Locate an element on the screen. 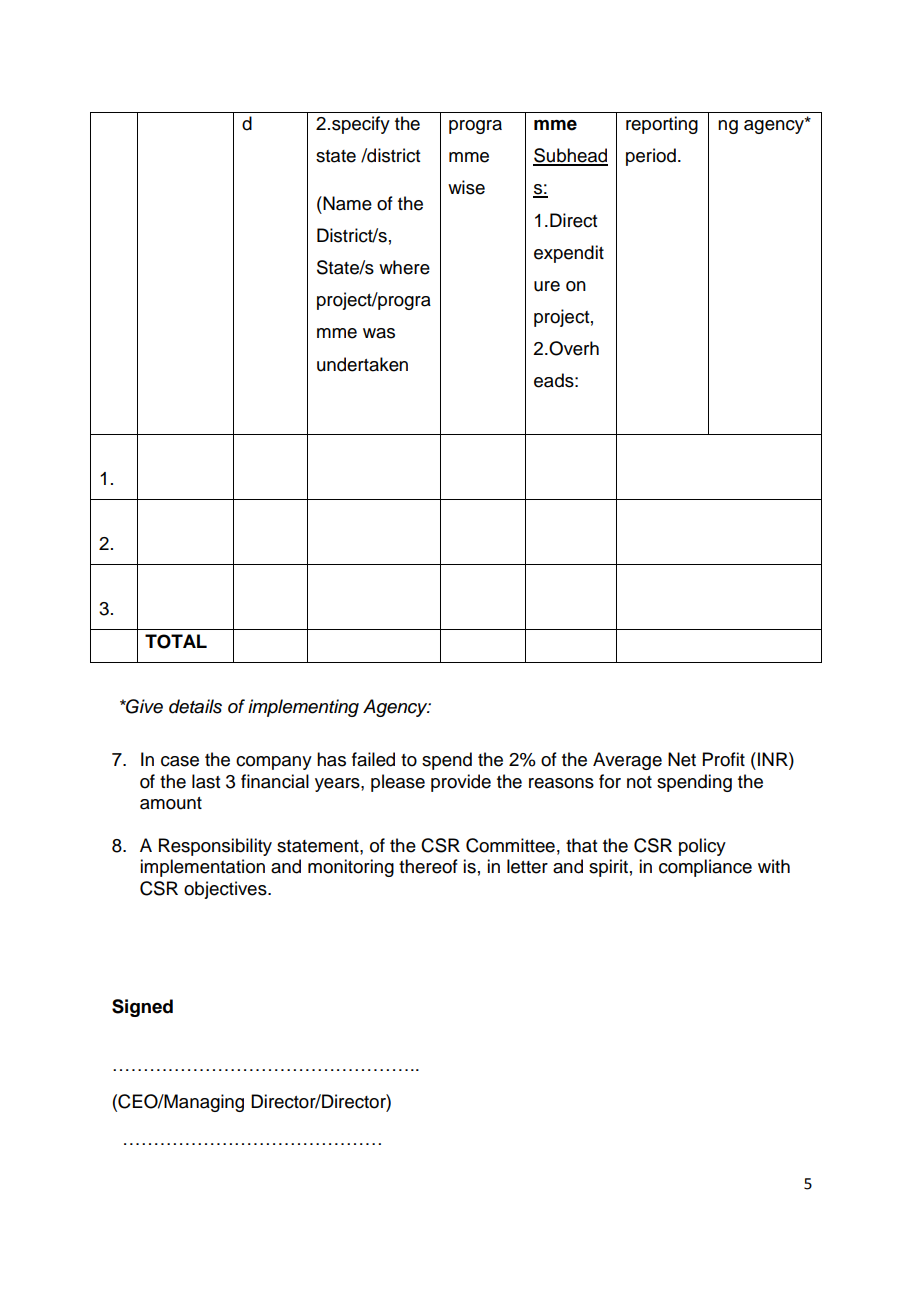 This screenshot has width=924, height=1308. period is located at coordinates (651, 157).
